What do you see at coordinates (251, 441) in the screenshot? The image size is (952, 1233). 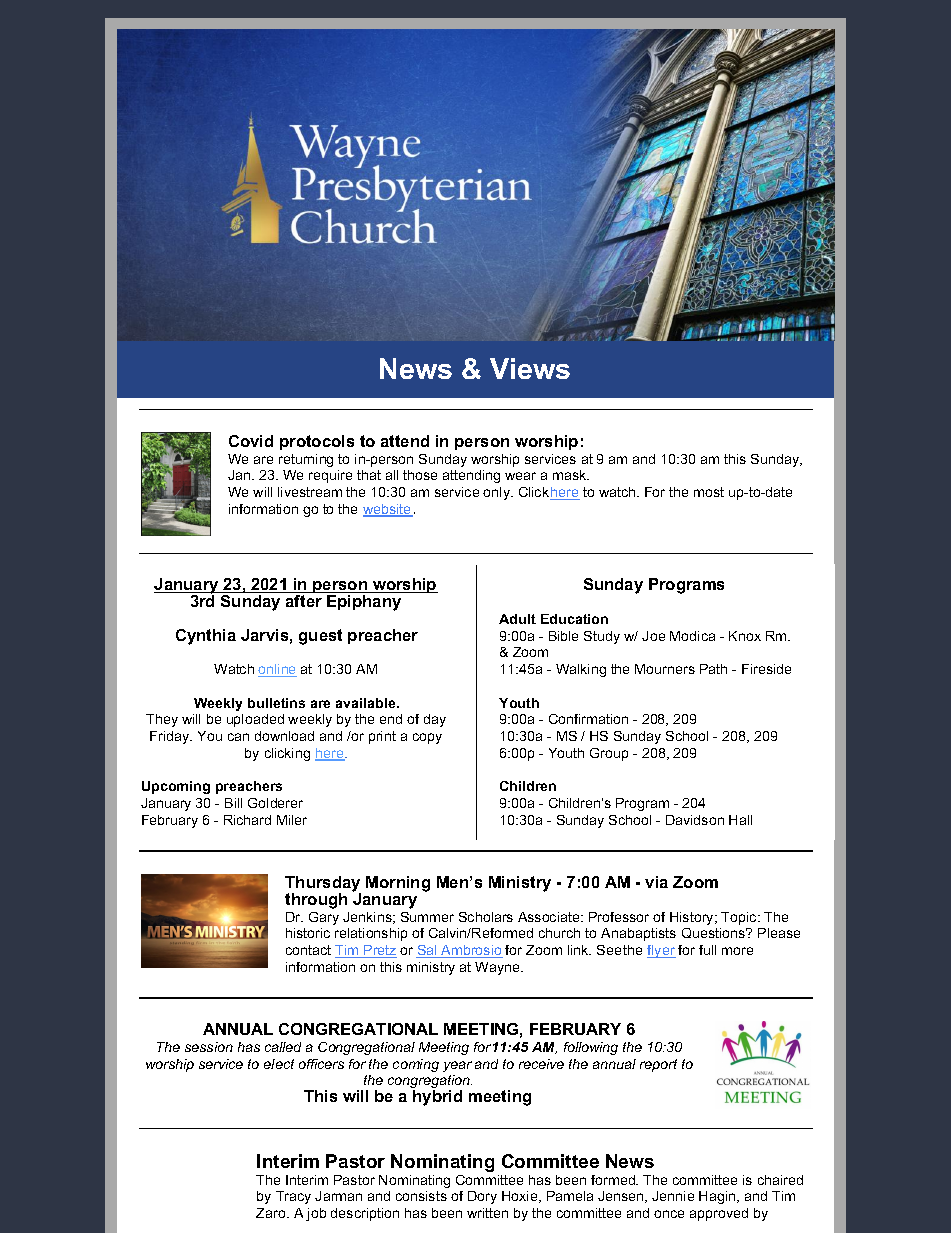 I see `Covid` at bounding box center [251, 441].
